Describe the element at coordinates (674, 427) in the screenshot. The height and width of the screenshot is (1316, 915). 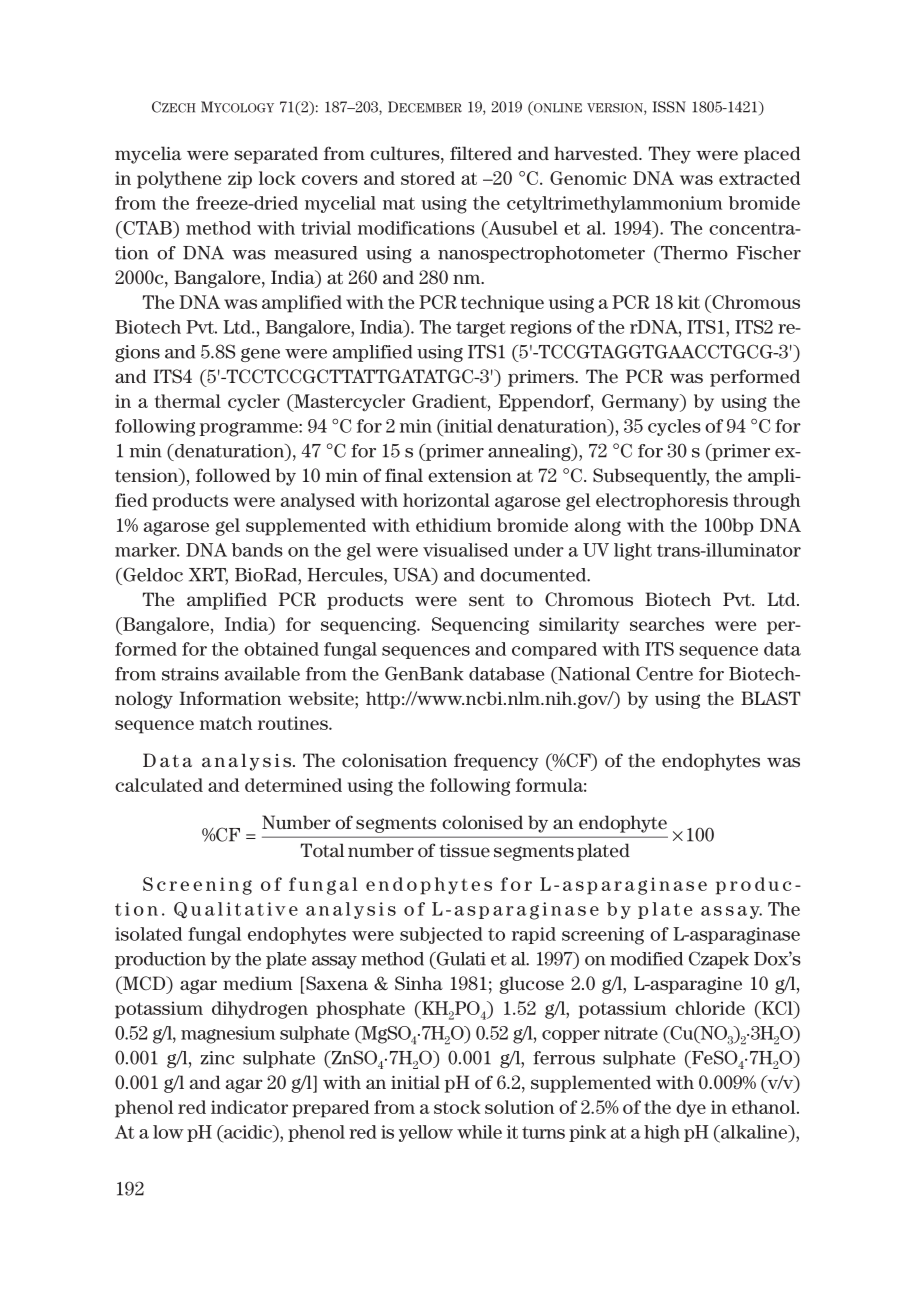
I see `cycles` at that location.
